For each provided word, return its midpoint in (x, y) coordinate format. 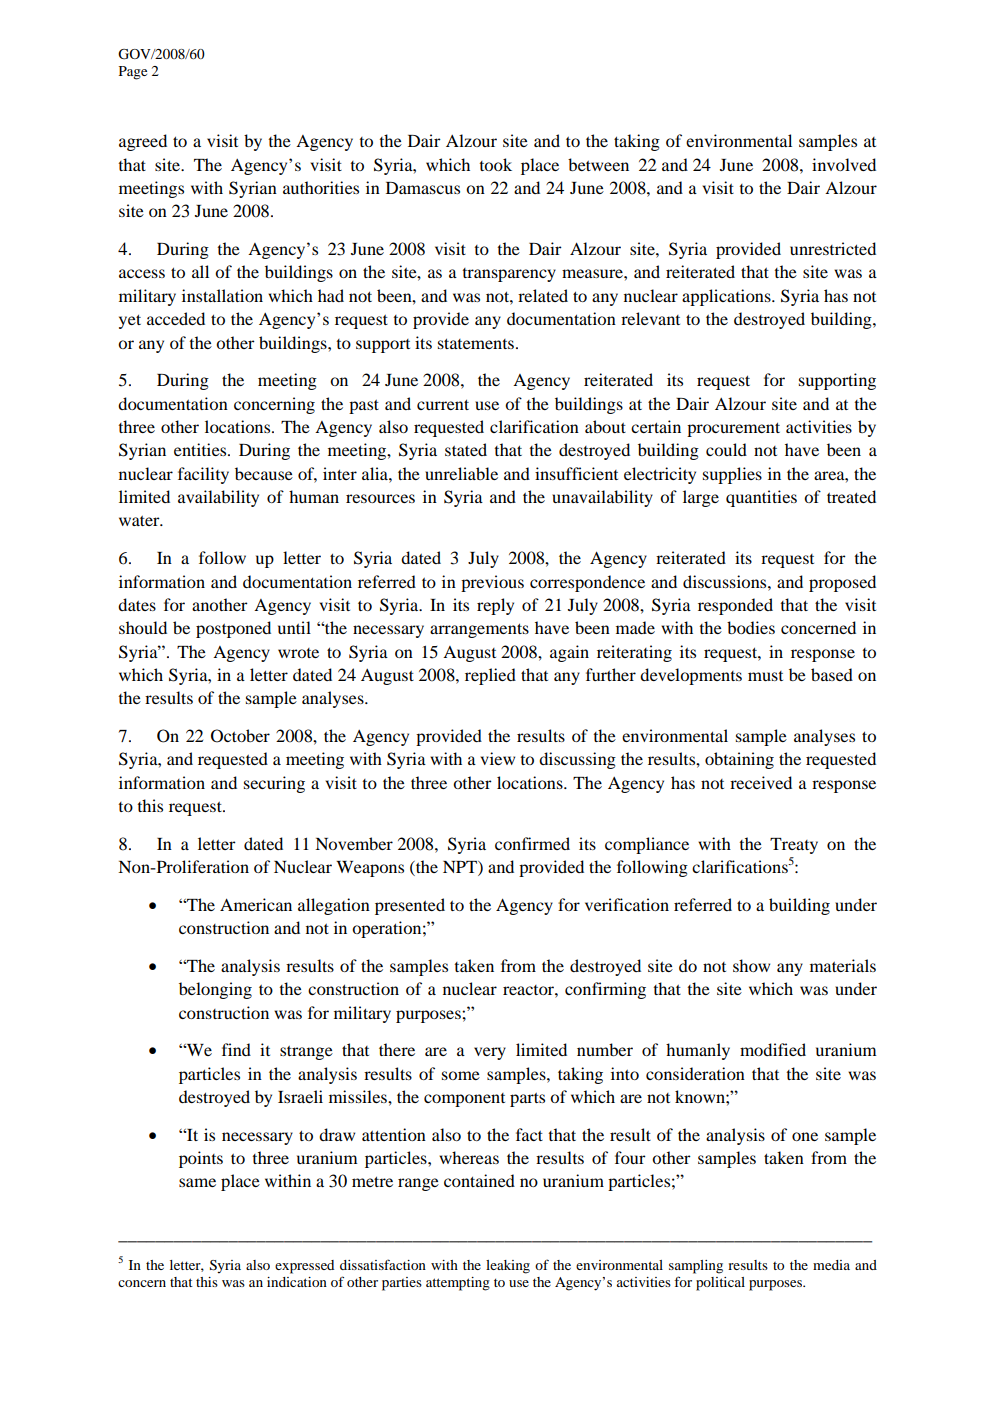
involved (844, 164)
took (495, 164)
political (720, 1284)
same (197, 1182)
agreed (143, 142)
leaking (508, 1267)
